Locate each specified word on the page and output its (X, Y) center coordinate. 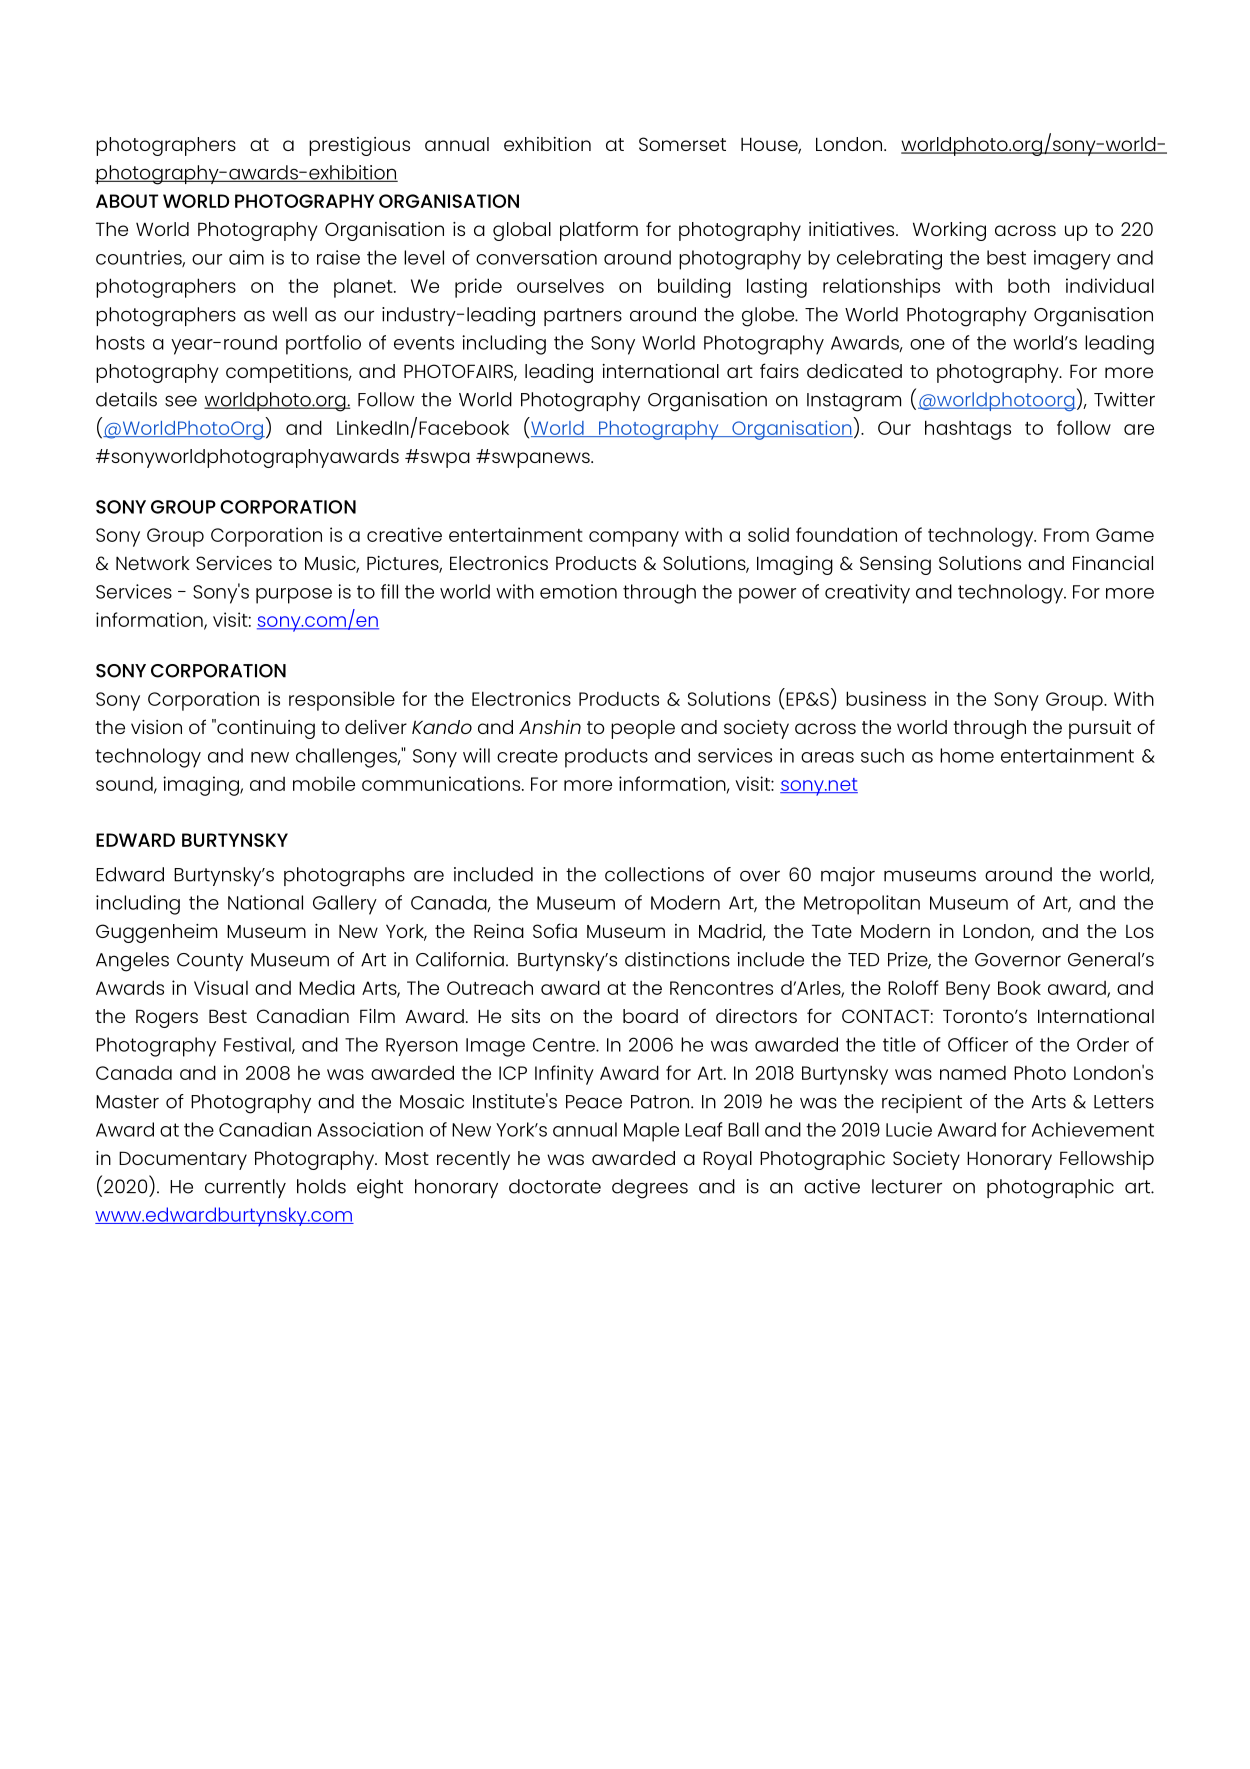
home (967, 755)
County (210, 962)
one (927, 344)
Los (1140, 931)
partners (583, 317)
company (634, 539)
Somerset (682, 144)
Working (949, 231)
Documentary (183, 1160)
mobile (324, 783)
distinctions (677, 959)
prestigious (359, 146)
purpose (294, 596)
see (181, 401)
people (643, 729)
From (1066, 535)
